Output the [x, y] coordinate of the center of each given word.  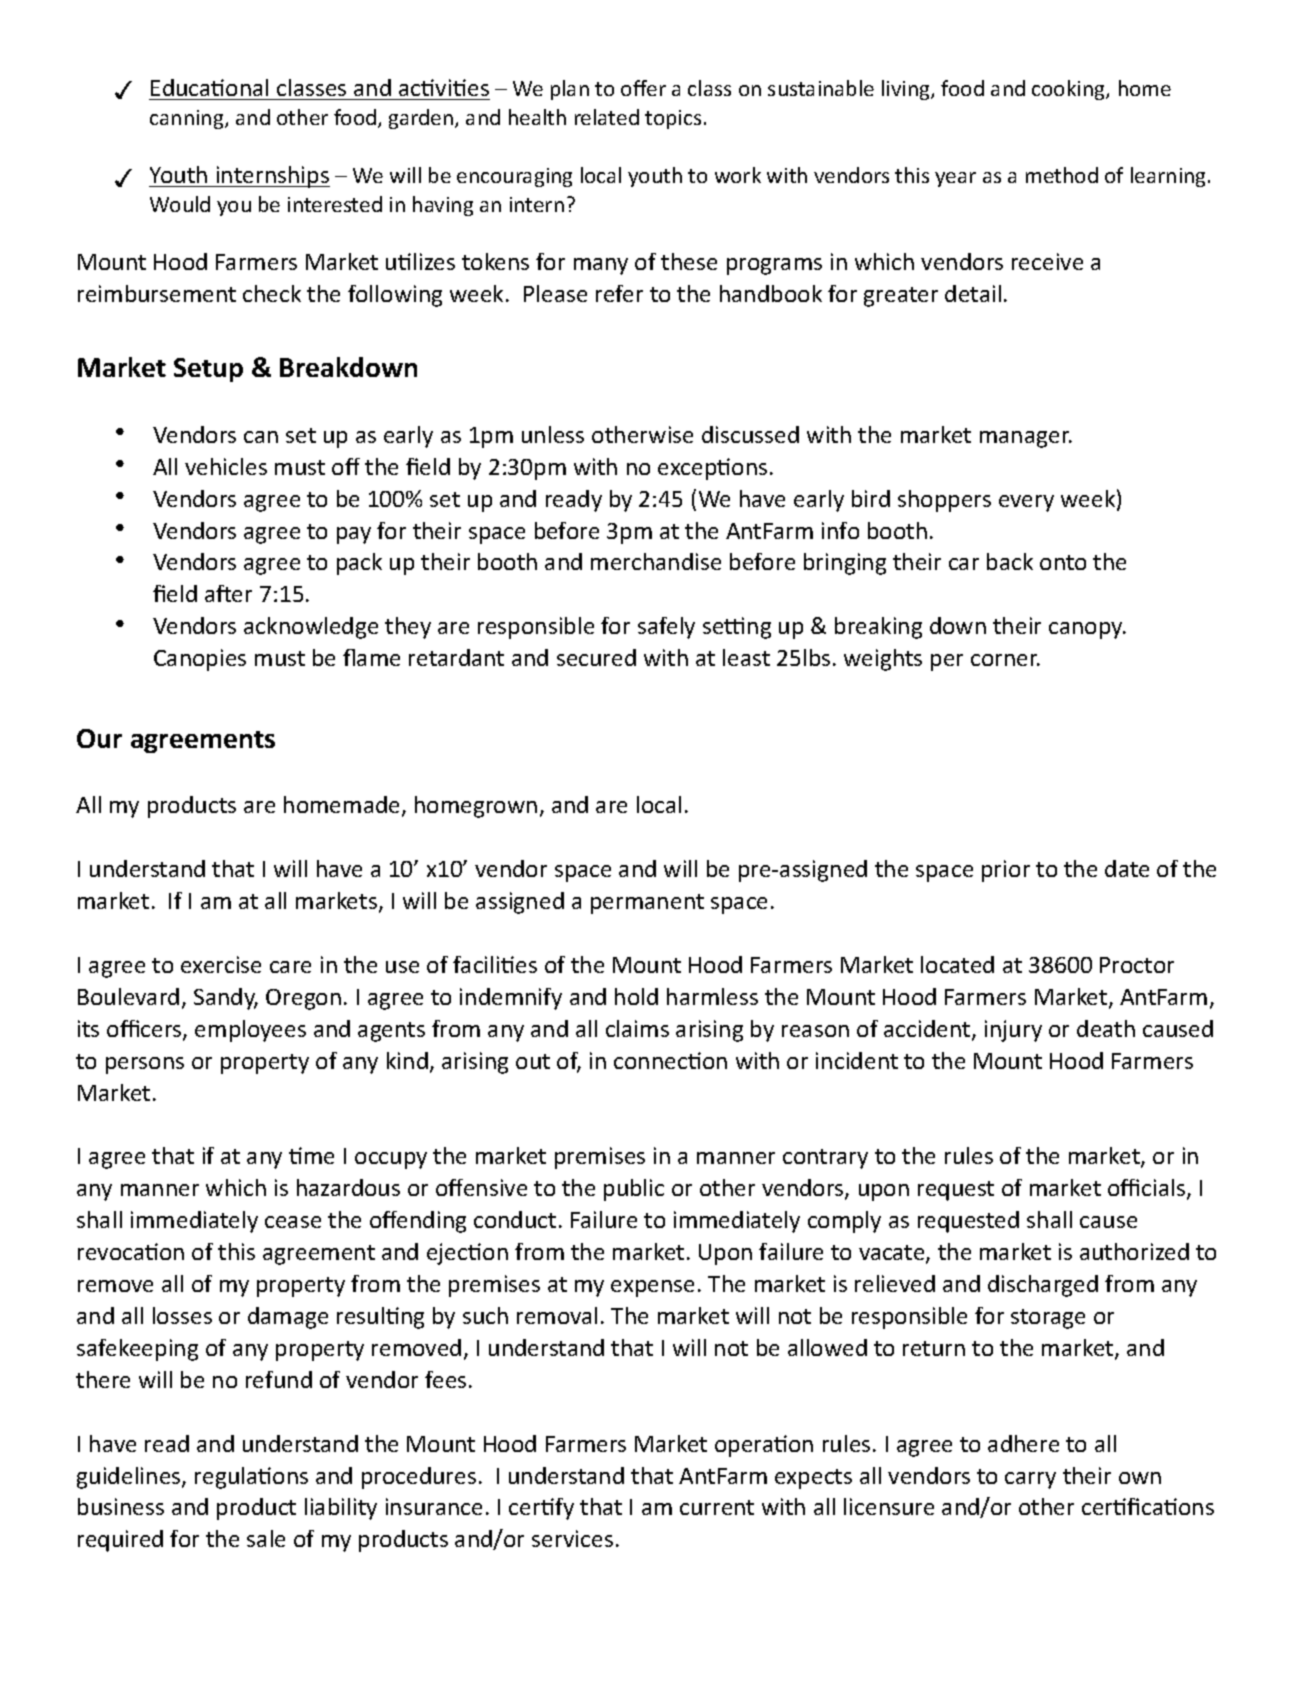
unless [553, 434]
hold [636, 996]
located [957, 964]
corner [1005, 660]
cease [293, 1222]
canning [188, 119]
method [1062, 175]
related [607, 117]
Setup [208, 370]
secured [596, 657]
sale [266, 1538]
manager [1026, 439]
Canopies [200, 660]
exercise [221, 964]
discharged [1043, 1286]
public [634, 1190]
